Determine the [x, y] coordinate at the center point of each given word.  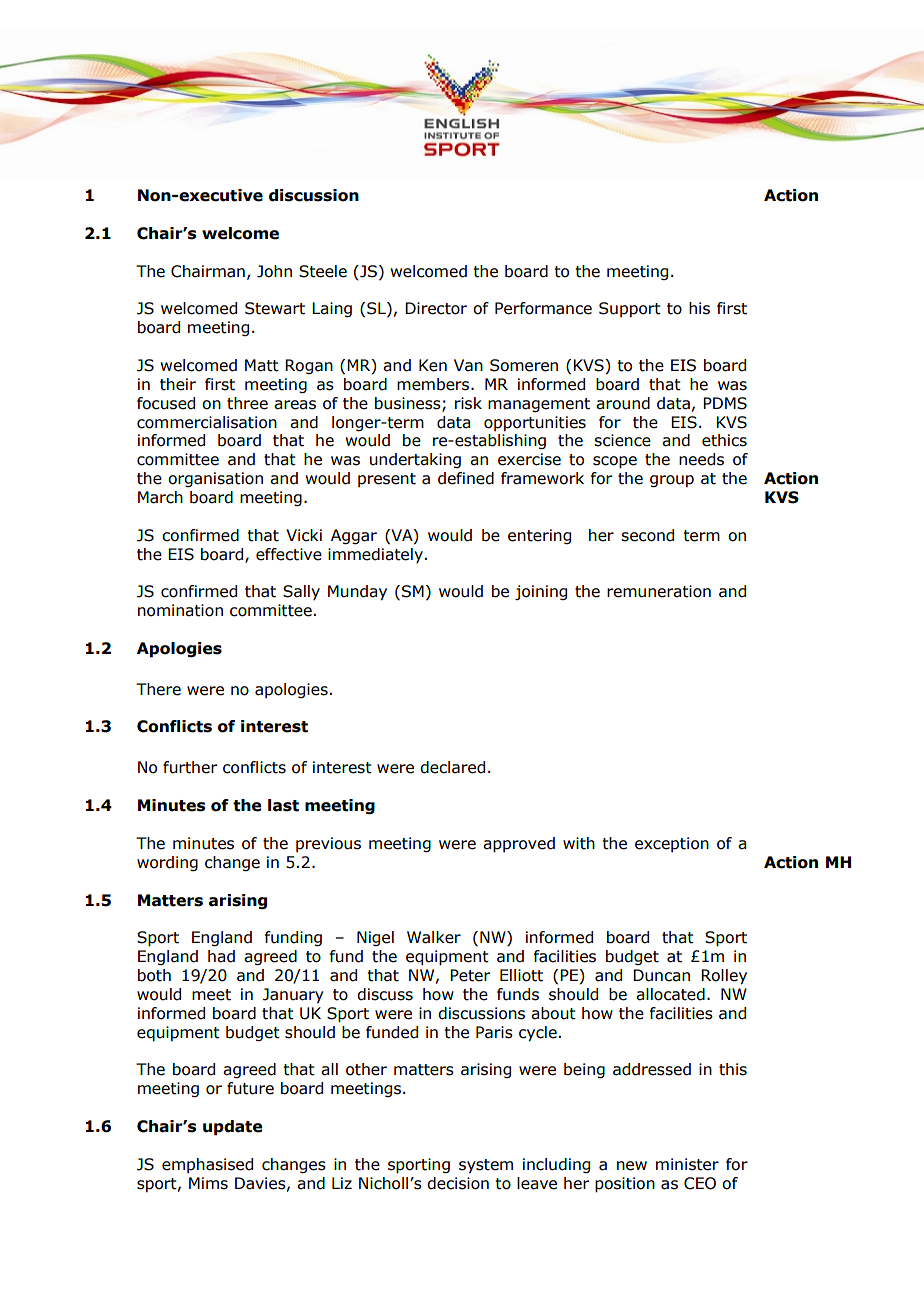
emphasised [207, 1165]
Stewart [275, 308]
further [190, 767]
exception [672, 844]
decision [458, 1183]
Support [630, 309]
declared [452, 767]
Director [436, 308]
